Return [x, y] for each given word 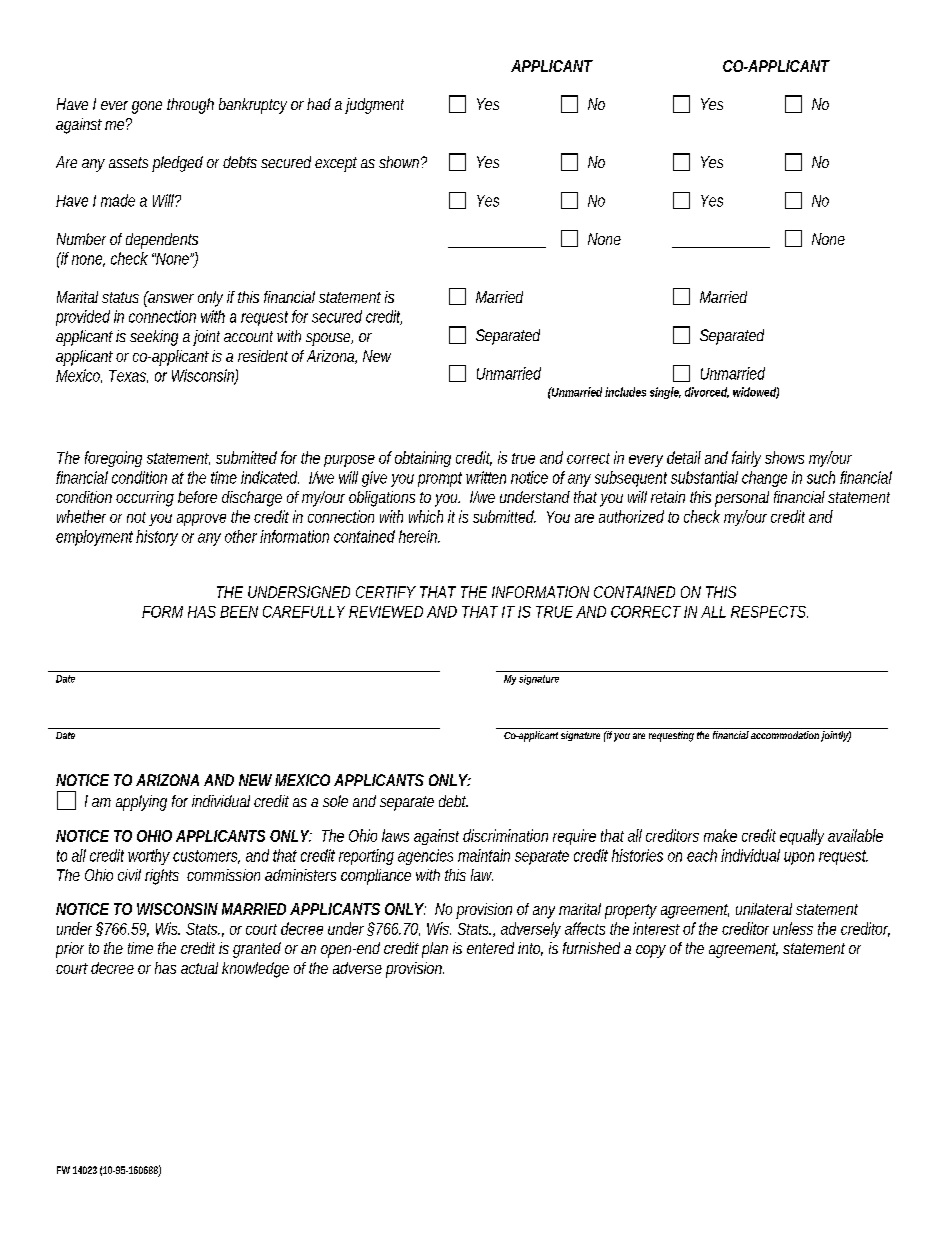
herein [419, 536]
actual [199, 968]
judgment [374, 106]
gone [147, 107]
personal [742, 499]
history [157, 538]
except [336, 164]
